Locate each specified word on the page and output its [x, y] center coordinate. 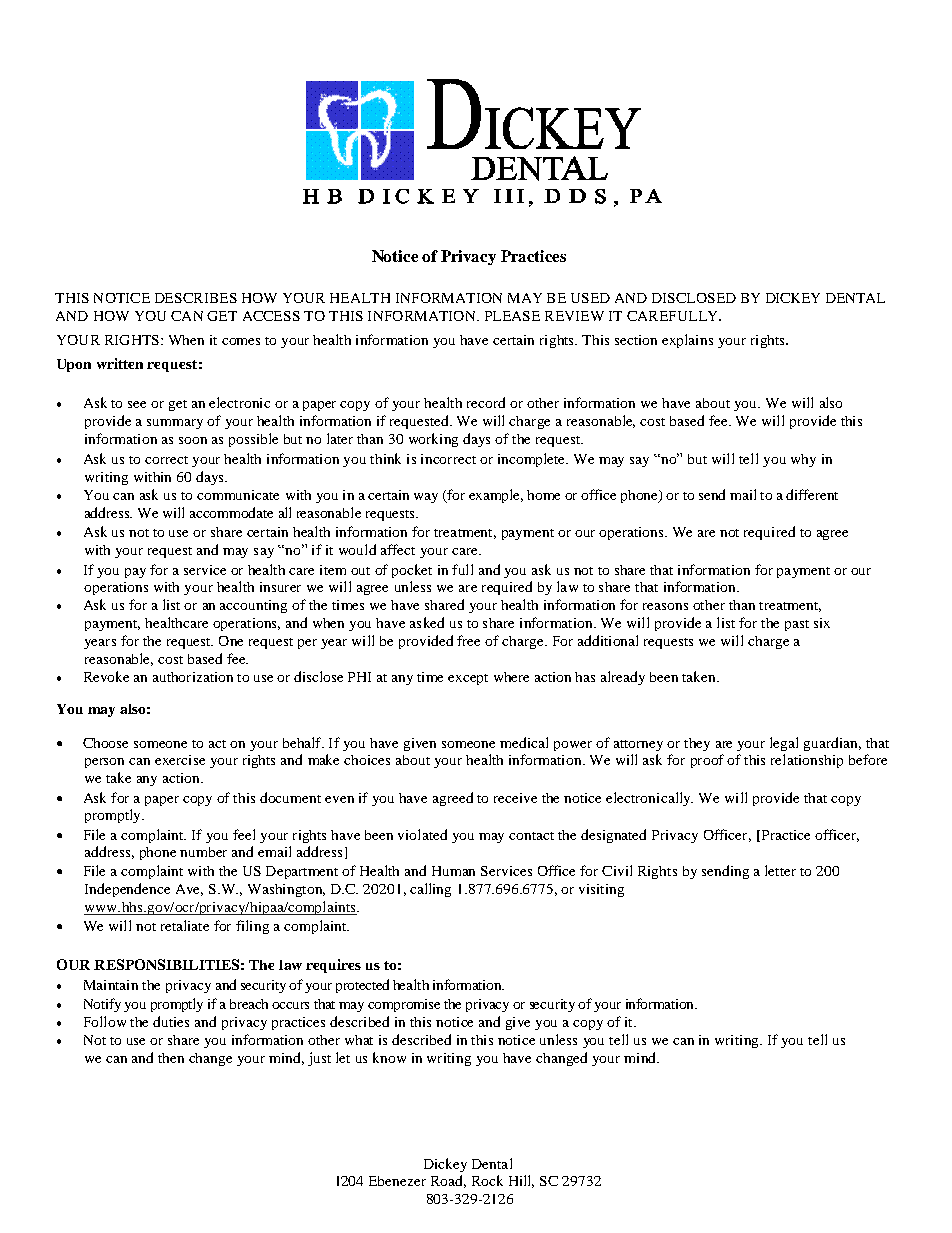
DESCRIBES [196, 298]
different [812, 494]
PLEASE [512, 316]
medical [524, 742]
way [426, 498]
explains [687, 341]
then [171, 1058]
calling [430, 890]
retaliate [185, 925]
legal [784, 744]
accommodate [231, 512]
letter [780, 870]
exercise [180, 760]
